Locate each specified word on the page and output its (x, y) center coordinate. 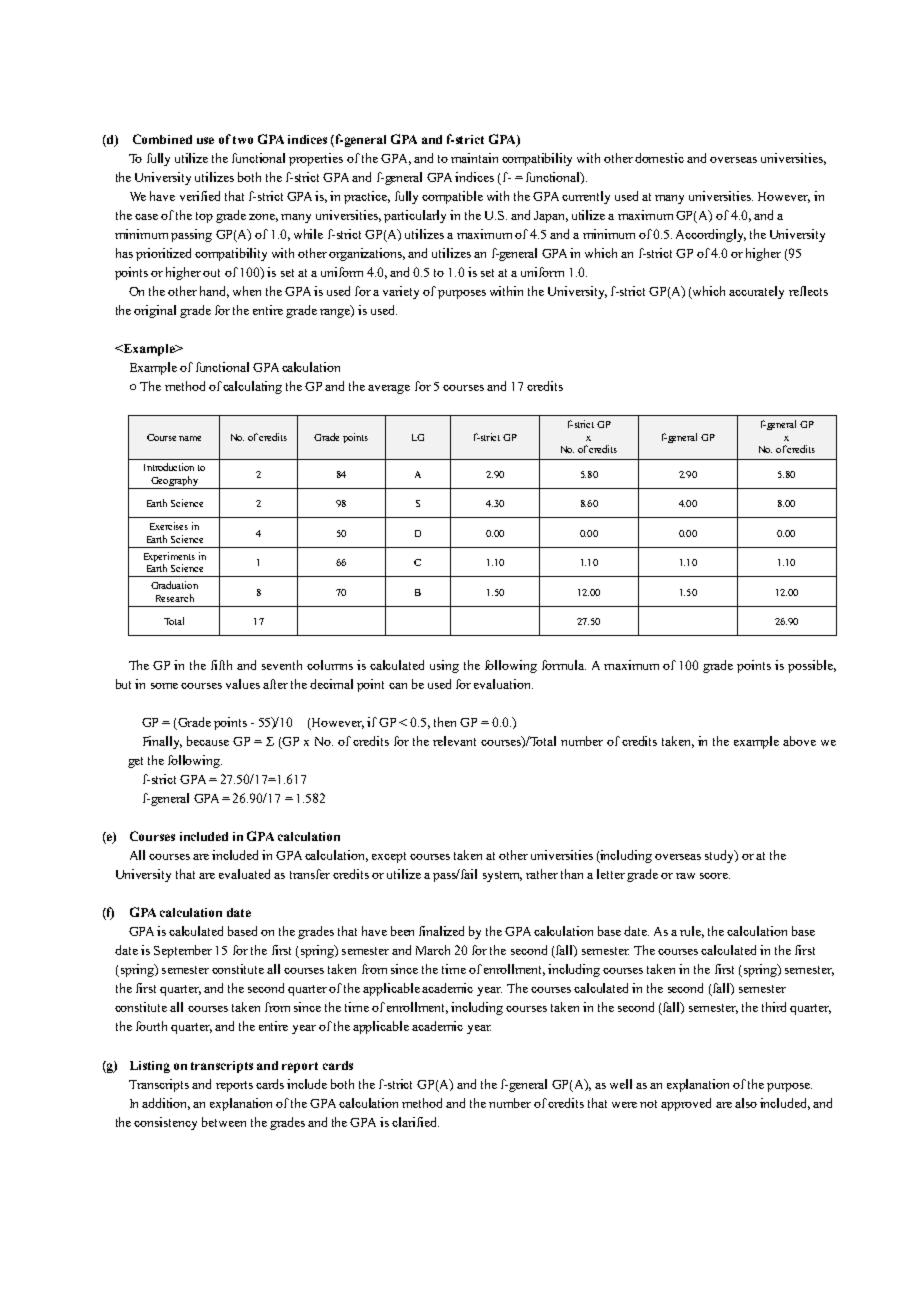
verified (200, 196)
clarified (415, 1122)
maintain (474, 158)
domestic (659, 158)
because (208, 741)
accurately (756, 292)
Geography (174, 482)
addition (166, 1104)
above (799, 741)
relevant (454, 741)
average (389, 389)
